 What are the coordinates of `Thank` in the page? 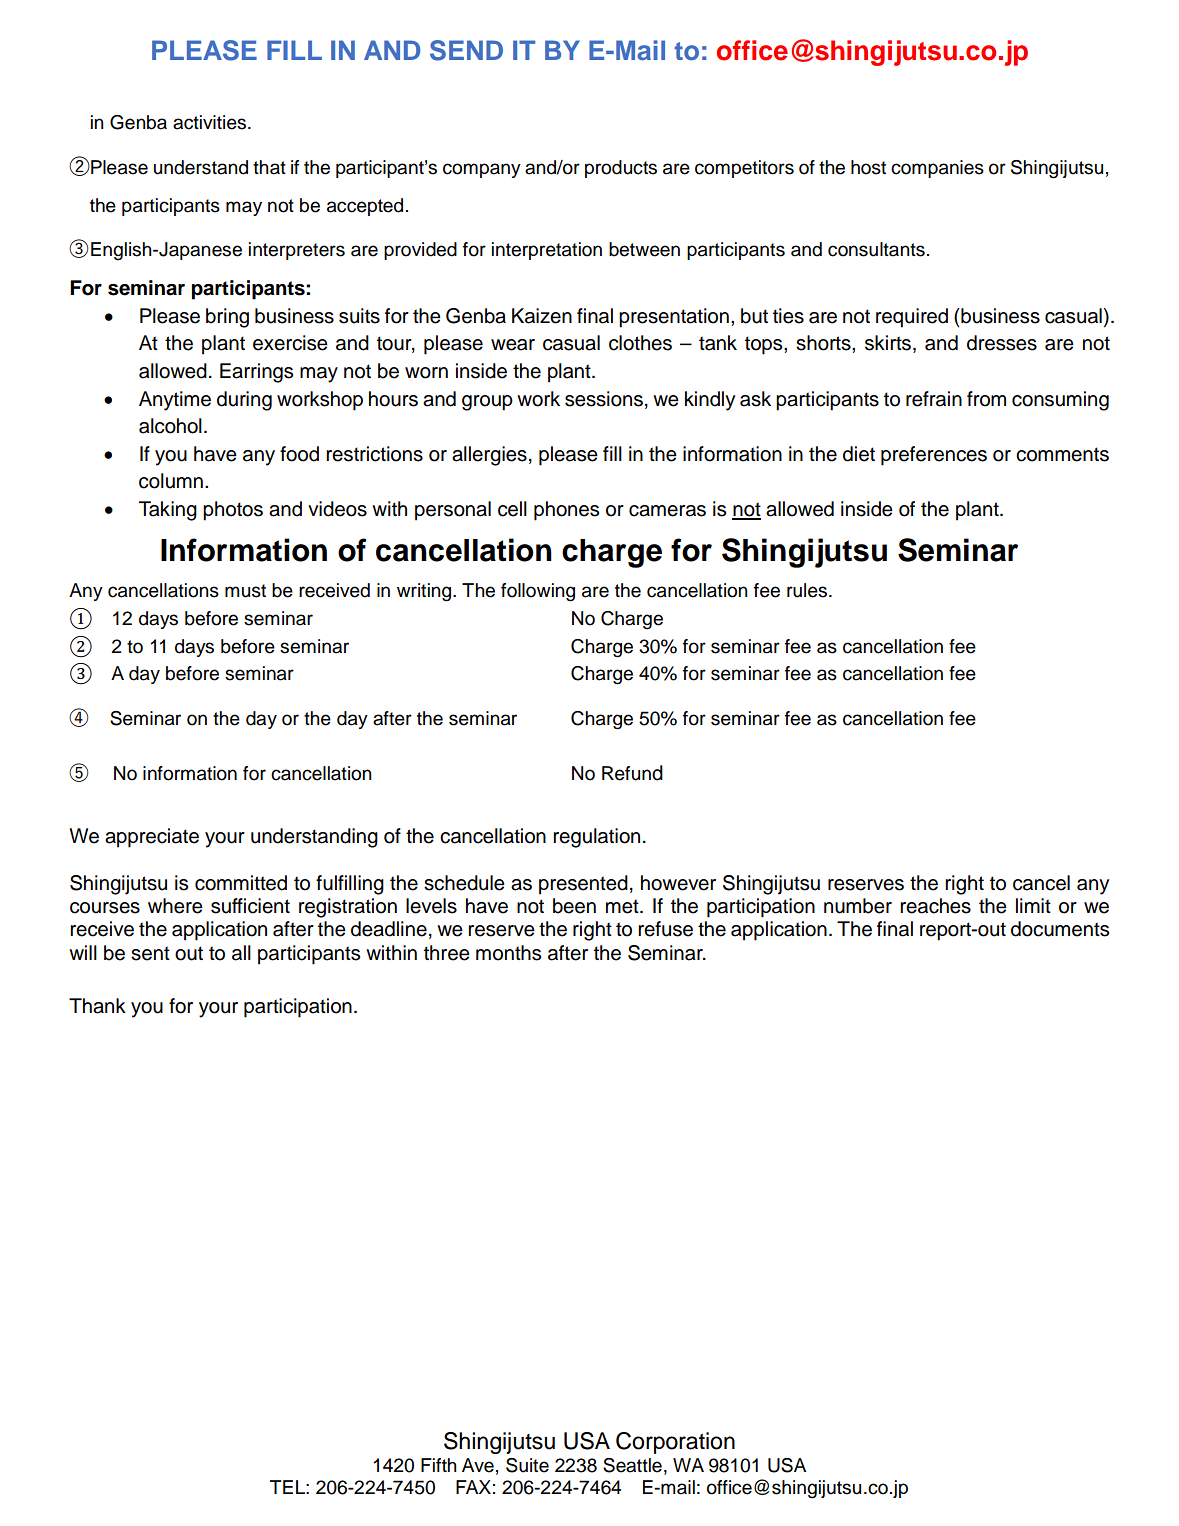 It's located at (97, 1006).
